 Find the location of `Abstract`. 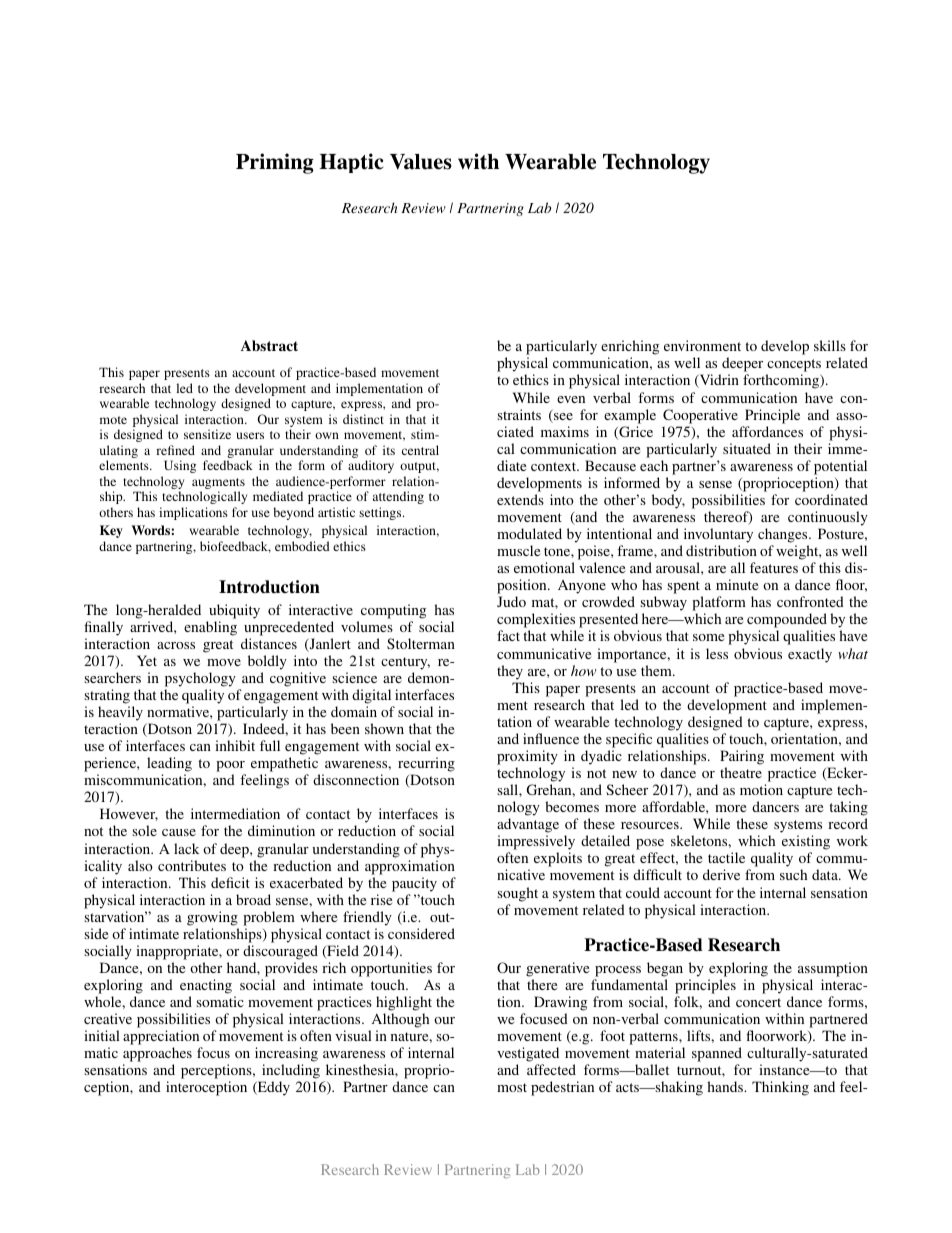

Abstract is located at coordinates (269, 345).
